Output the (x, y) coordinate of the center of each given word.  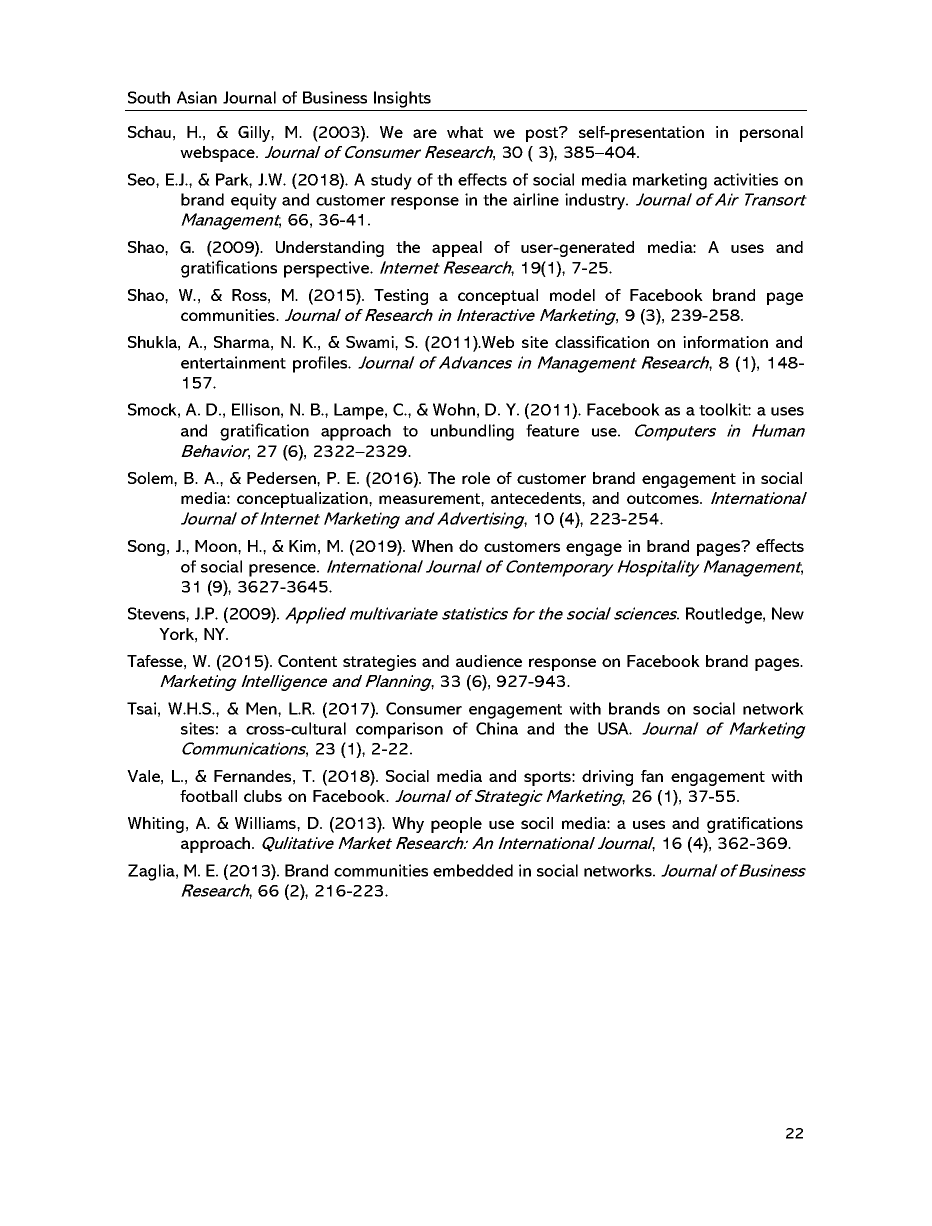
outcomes (664, 498)
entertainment (233, 362)
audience (489, 661)
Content (307, 661)
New (788, 613)
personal (771, 134)
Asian (197, 97)
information (725, 342)
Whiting (156, 825)
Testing (401, 297)
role (476, 478)
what (465, 132)
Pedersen (282, 478)
